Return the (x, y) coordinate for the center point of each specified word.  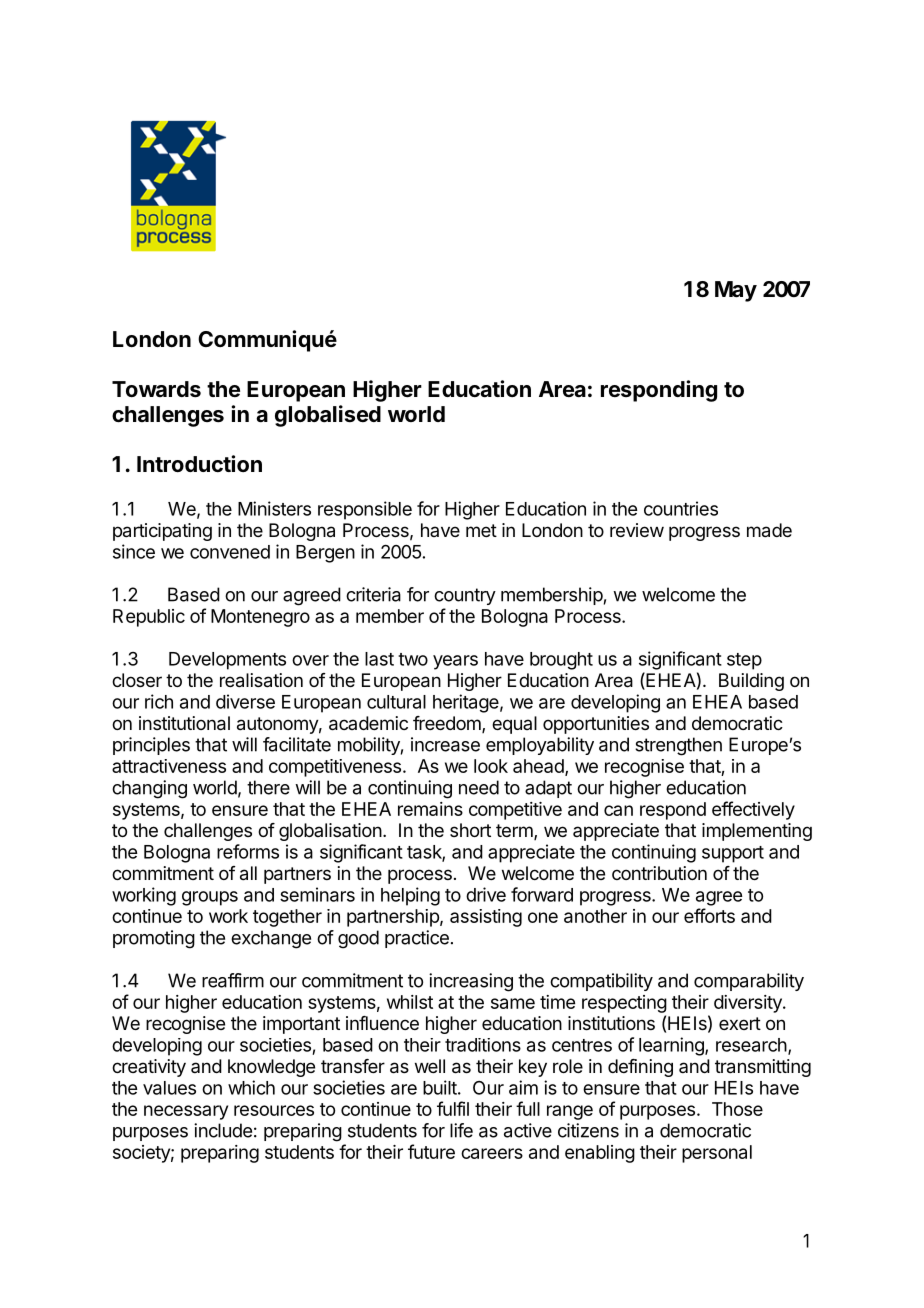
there (268, 787)
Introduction (199, 463)
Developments (227, 661)
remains (430, 809)
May (736, 291)
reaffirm (233, 980)
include (223, 1130)
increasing (471, 982)
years (455, 662)
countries (681, 508)
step (744, 661)
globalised (328, 416)
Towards (156, 389)
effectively (753, 810)
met (481, 530)
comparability (749, 982)
